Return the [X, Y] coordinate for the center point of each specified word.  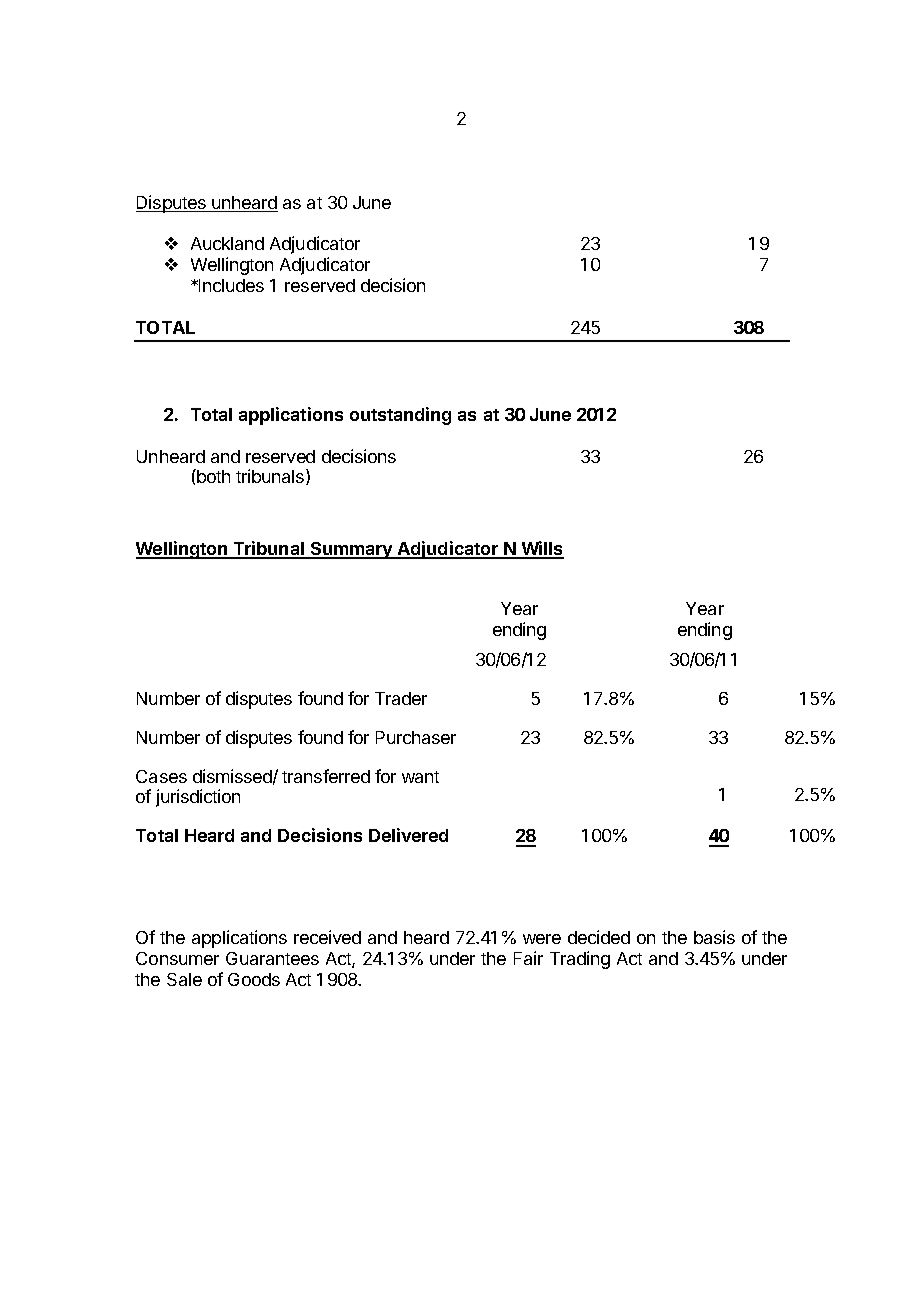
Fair [528, 958]
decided [599, 937]
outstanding [400, 416]
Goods [254, 979]
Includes [230, 285]
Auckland [227, 243]
